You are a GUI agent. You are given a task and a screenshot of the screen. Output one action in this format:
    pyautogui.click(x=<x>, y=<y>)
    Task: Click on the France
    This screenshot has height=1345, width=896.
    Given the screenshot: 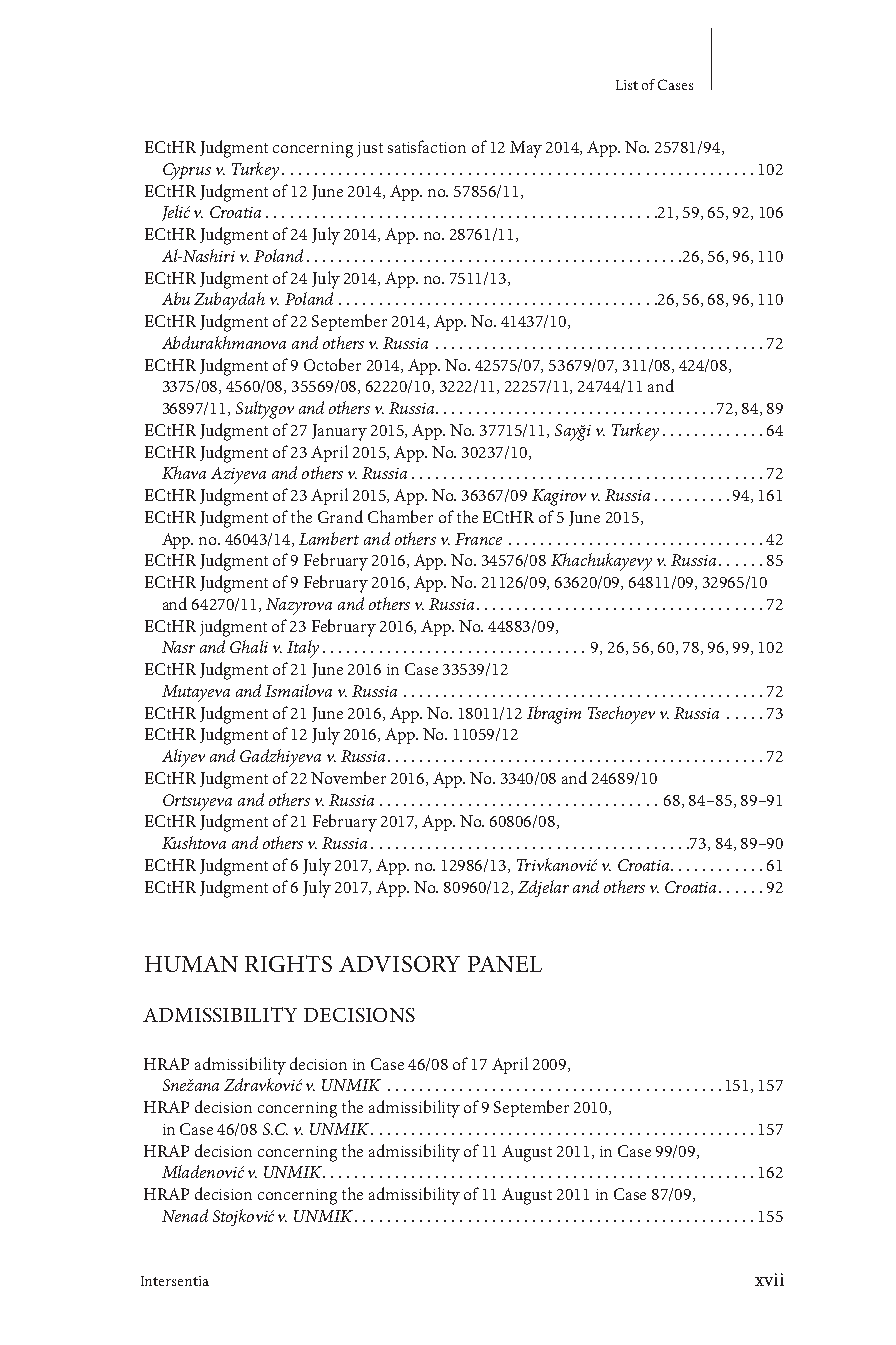 What is the action you would take?
    pyautogui.click(x=478, y=539)
